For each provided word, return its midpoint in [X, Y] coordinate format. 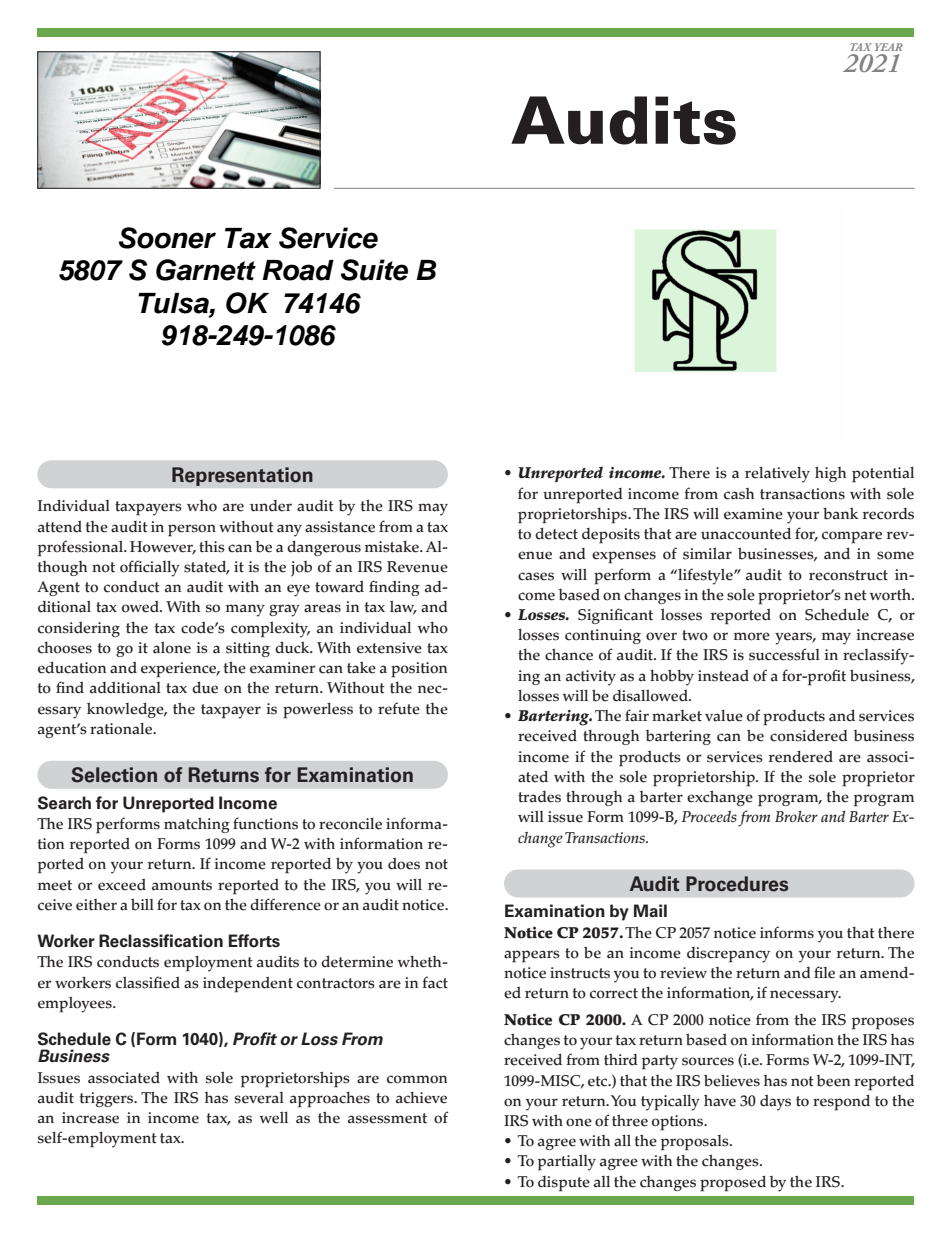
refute [399, 708]
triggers [108, 1099]
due [205, 687]
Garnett [206, 270]
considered [809, 736]
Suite [374, 270]
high [830, 474]
